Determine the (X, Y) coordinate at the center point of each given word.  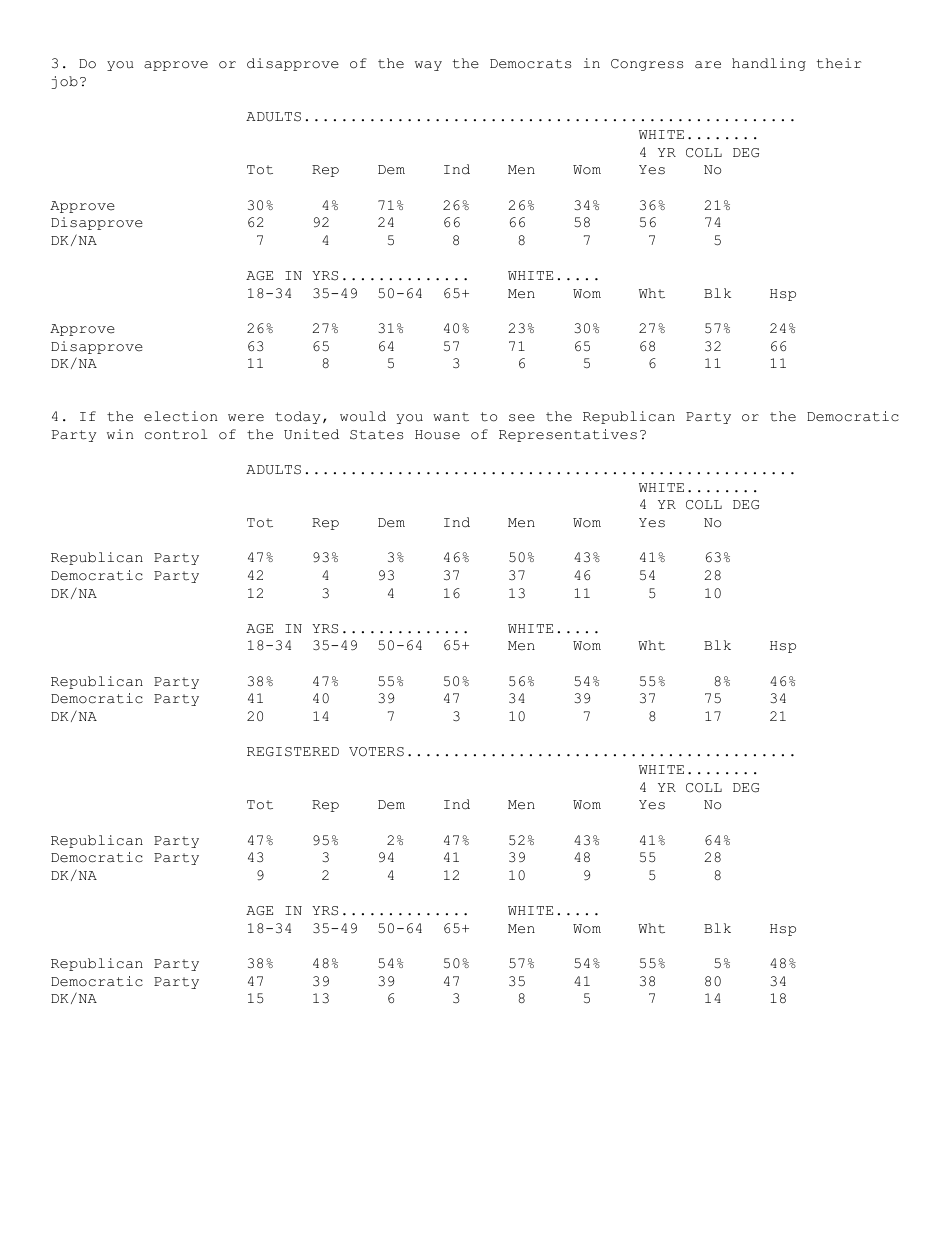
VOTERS (376, 752)
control (176, 434)
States (376, 435)
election (180, 416)
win (120, 434)
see (522, 418)
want (451, 417)
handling (769, 64)
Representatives (568, 435)
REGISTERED (293, 752)
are (708, 65)
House (437, 435)
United (311, 434)
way (428, 66)
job (65, 82)
